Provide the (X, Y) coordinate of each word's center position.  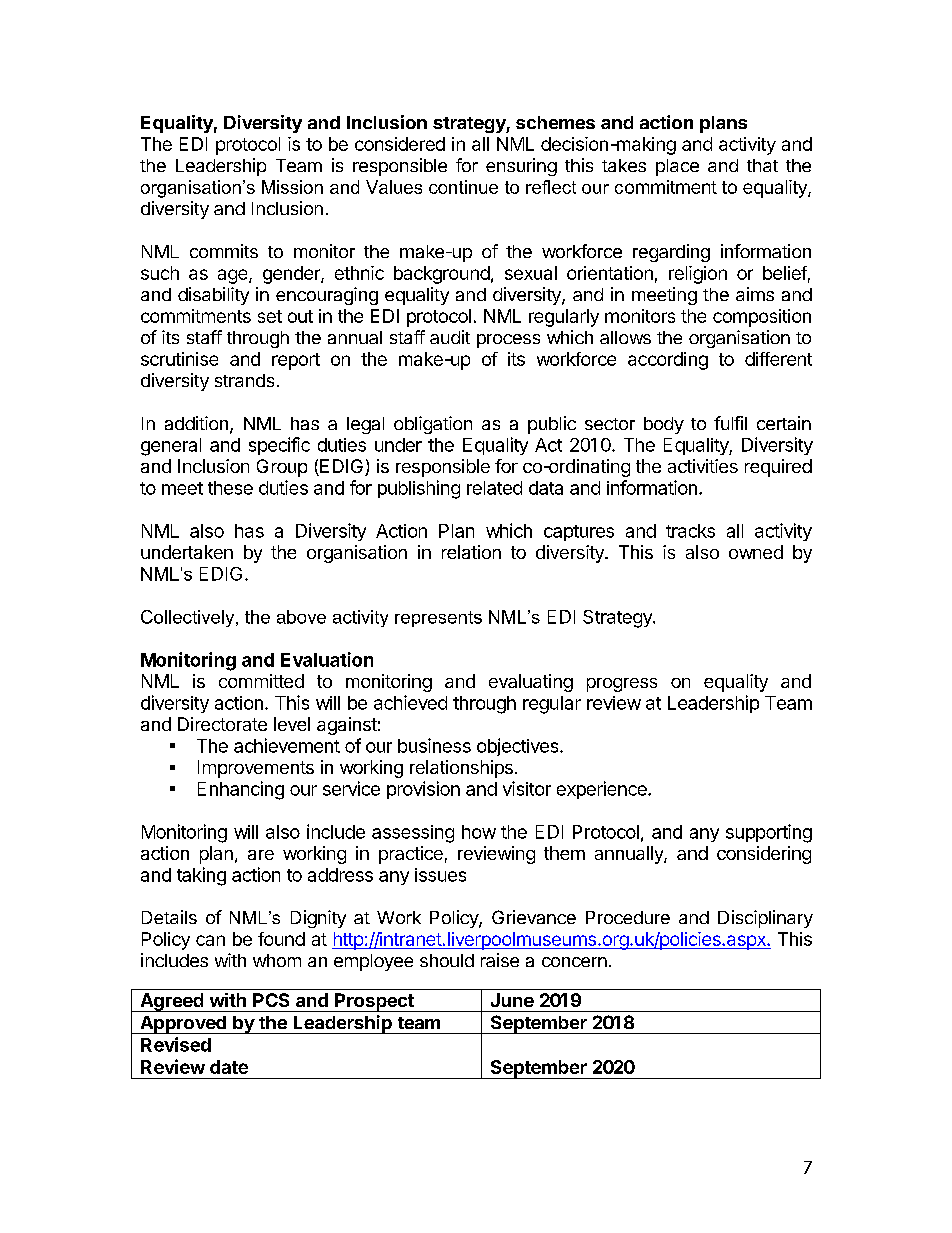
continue (463, 187)
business (434, 745)
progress (622, 685)
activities (703, 466)
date (229, 1067)
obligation (433, 425)
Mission (292, 187)
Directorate (222, 724)
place (677, 167)
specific (279, 446)
